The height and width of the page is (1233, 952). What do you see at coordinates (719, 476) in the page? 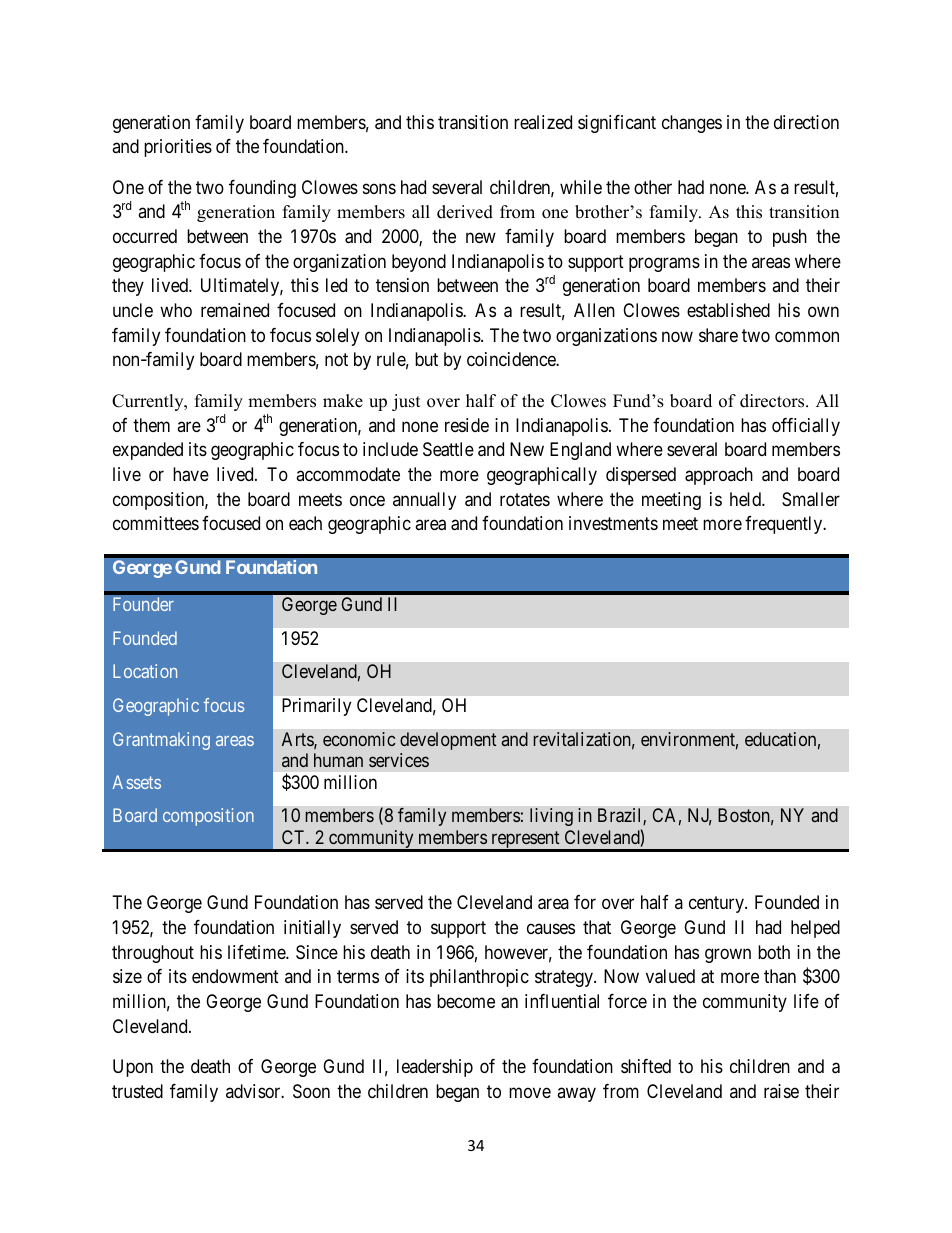
I see `approach` at bounding box center [719, 476].
